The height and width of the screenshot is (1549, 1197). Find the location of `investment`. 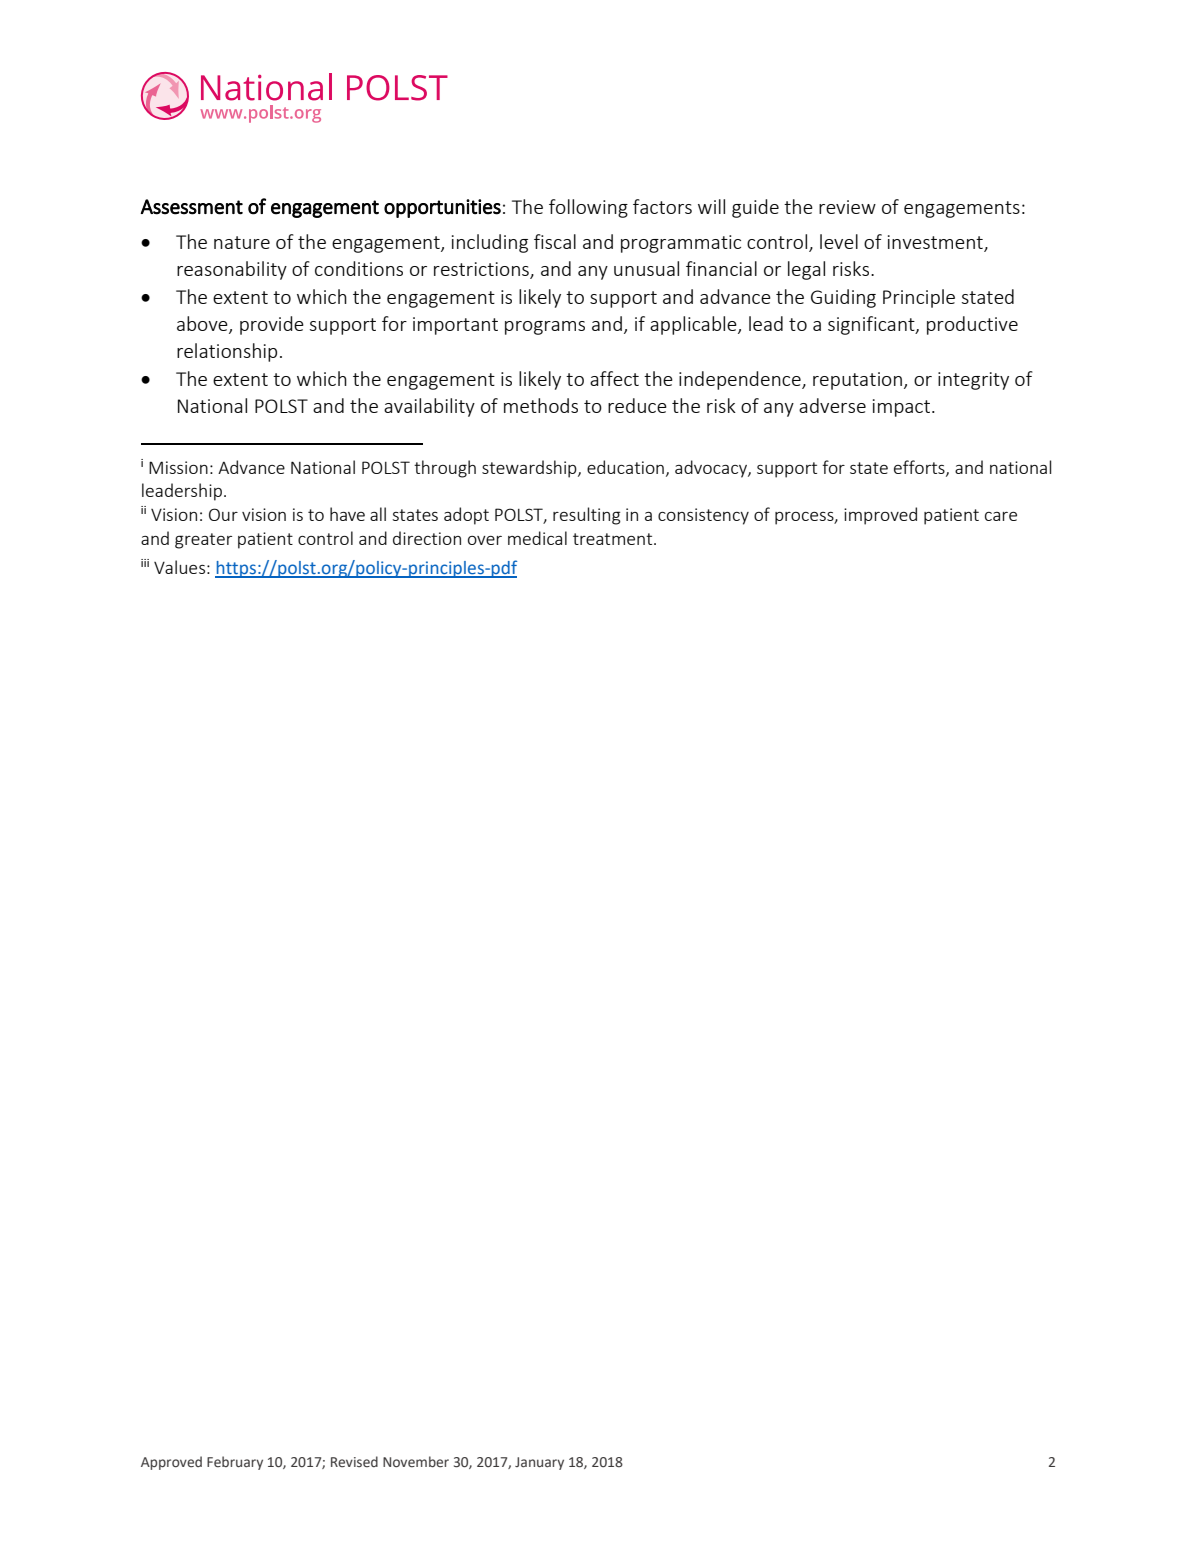

investment is located at coordinates (936, 243).
